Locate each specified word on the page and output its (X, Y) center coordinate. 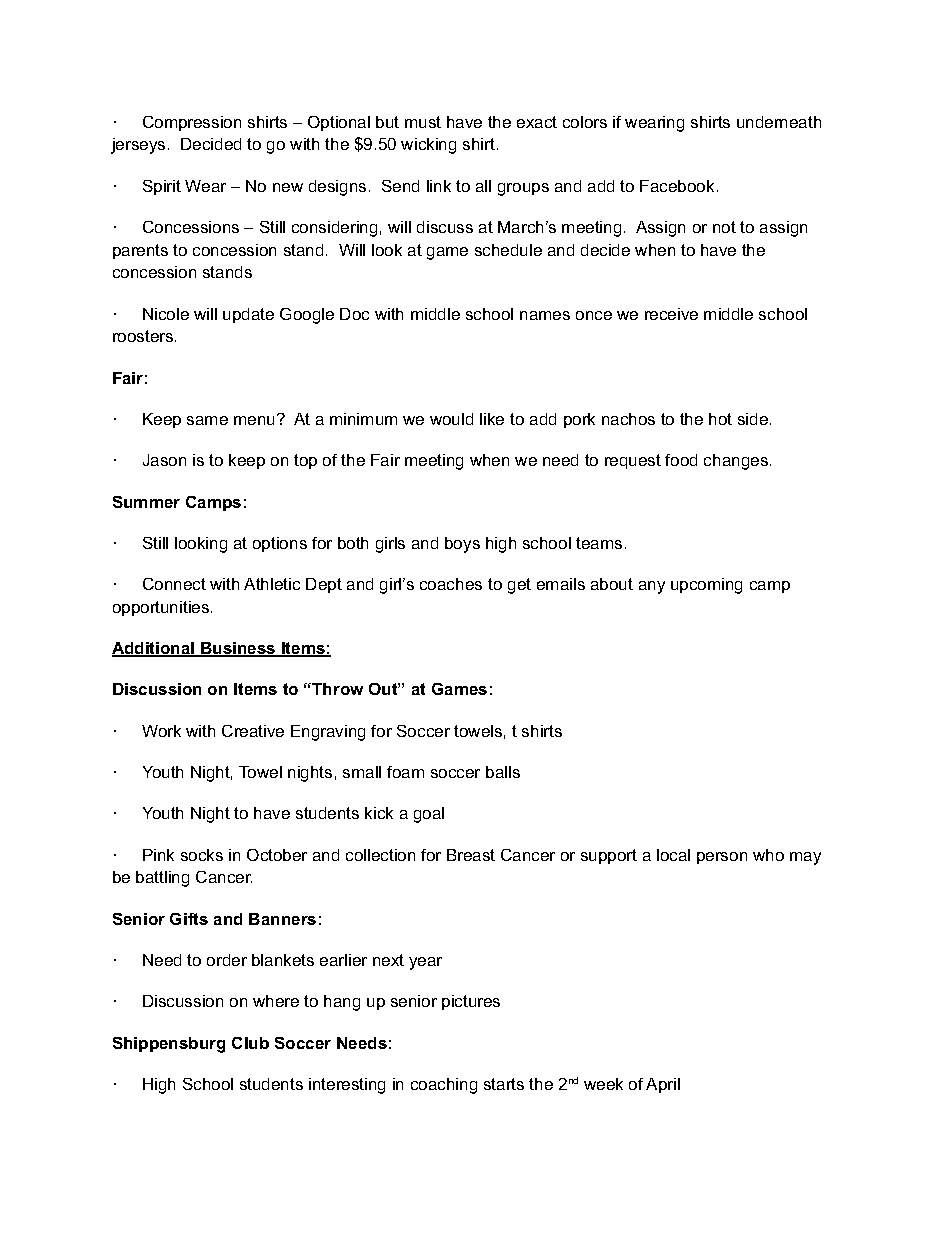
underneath (779, 122)
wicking (428, 146)
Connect (174, 584)
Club (250, 1043)
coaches (451, 584)
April (663, 1085)
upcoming (706, 586)
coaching (444, 1086)
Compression (192, 123)
